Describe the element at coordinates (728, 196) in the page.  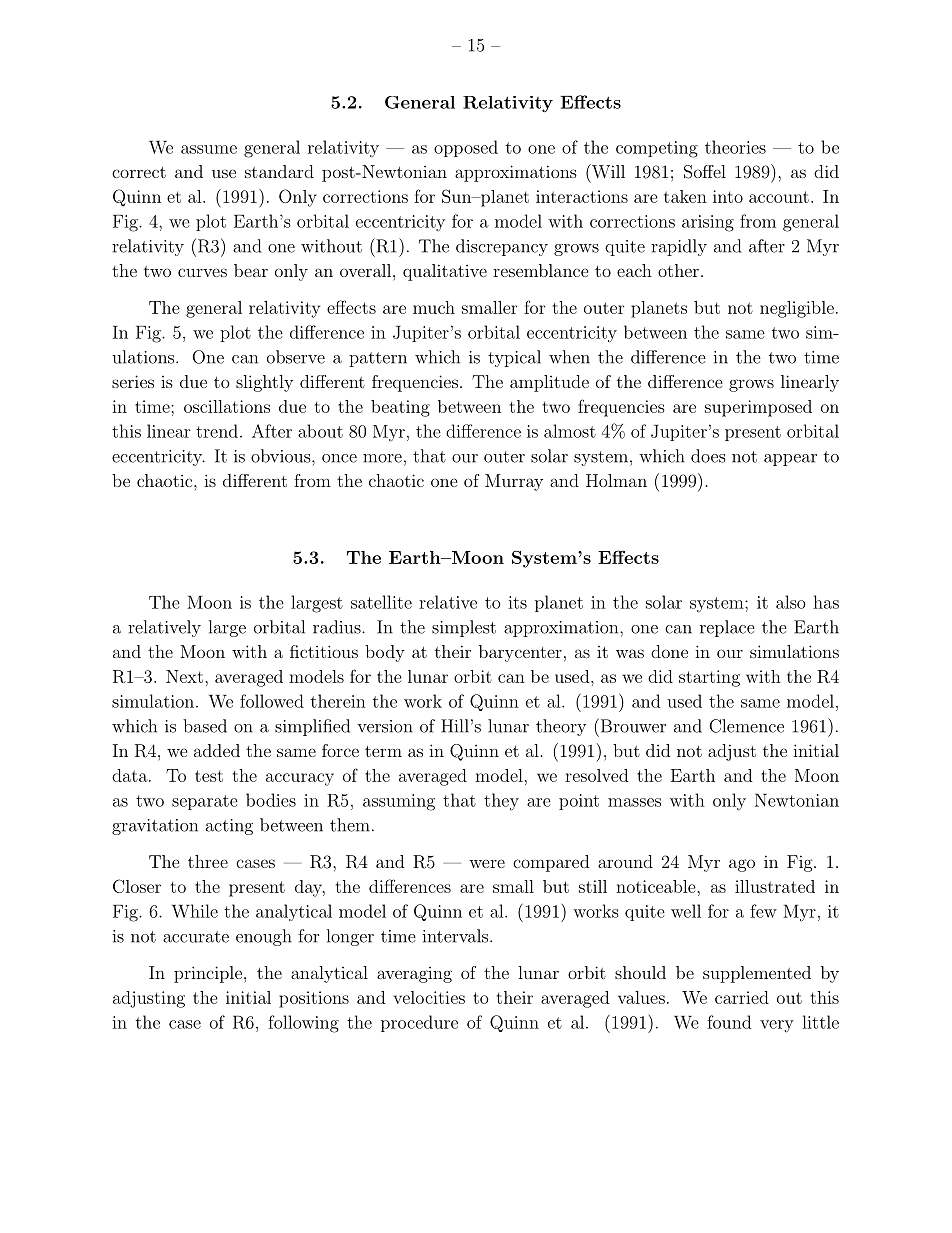
I see `into` at that location.
